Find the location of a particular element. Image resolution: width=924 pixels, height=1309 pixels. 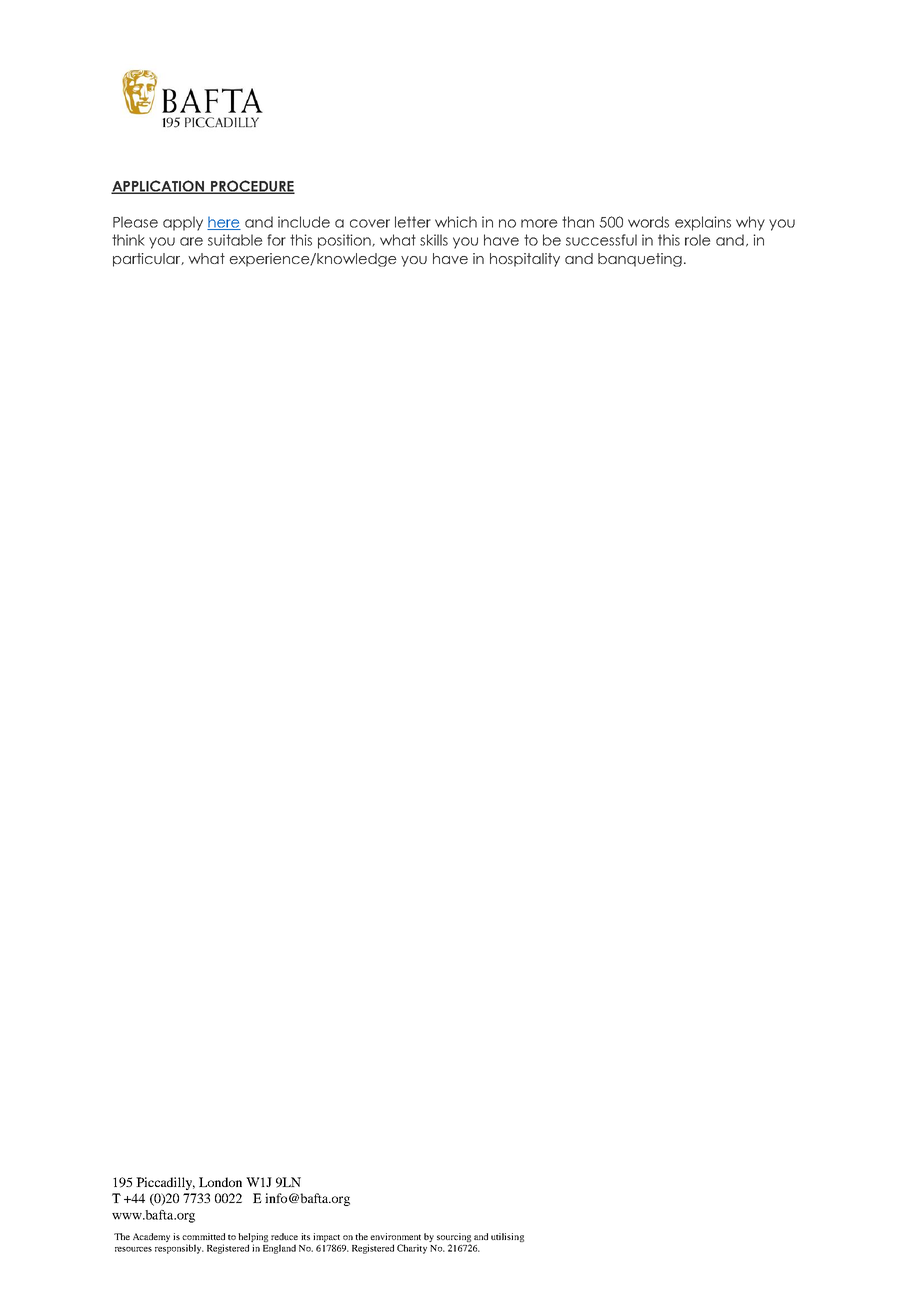

sourcing is located at coordinates (454, 1239).
